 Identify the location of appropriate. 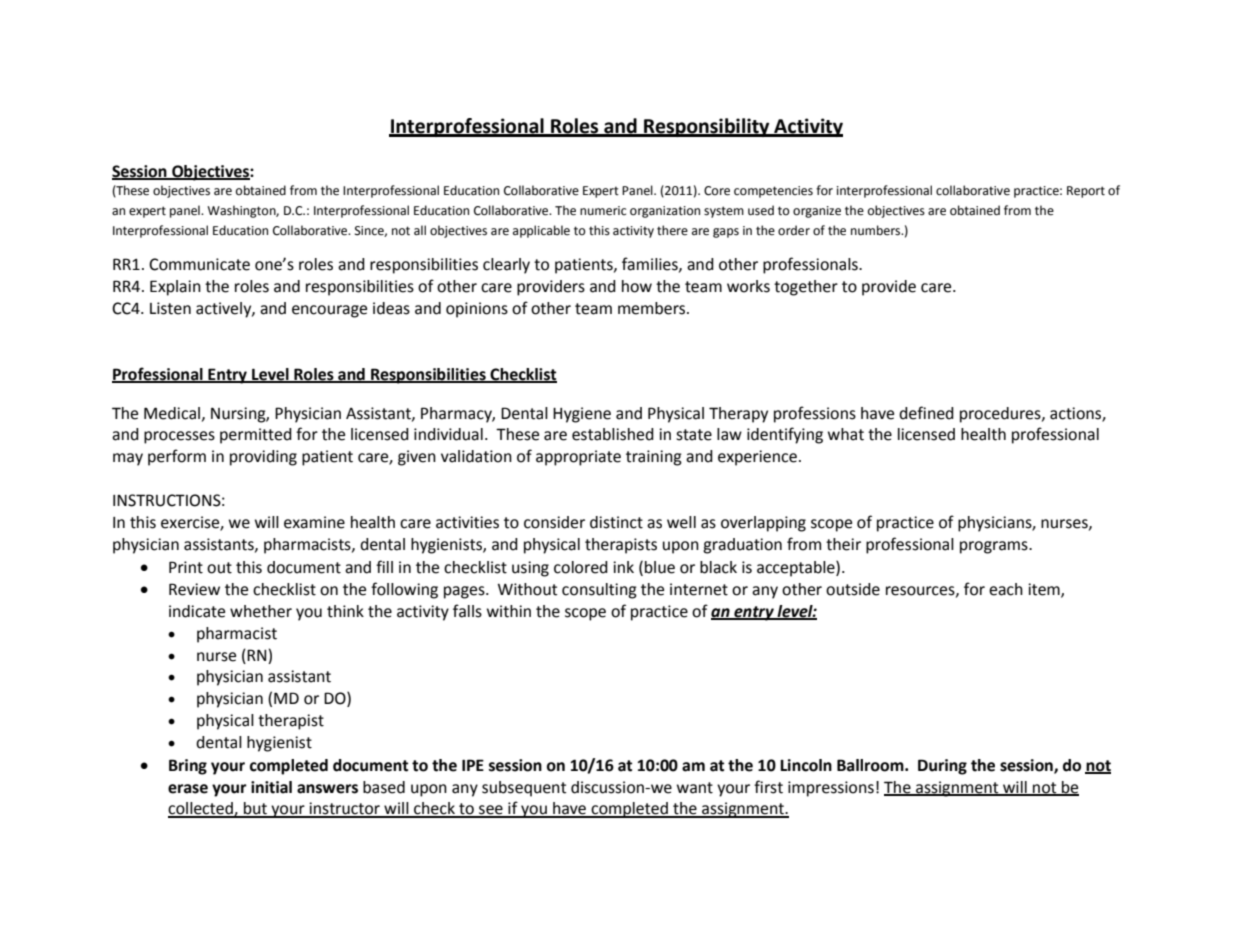
(578, 458).
